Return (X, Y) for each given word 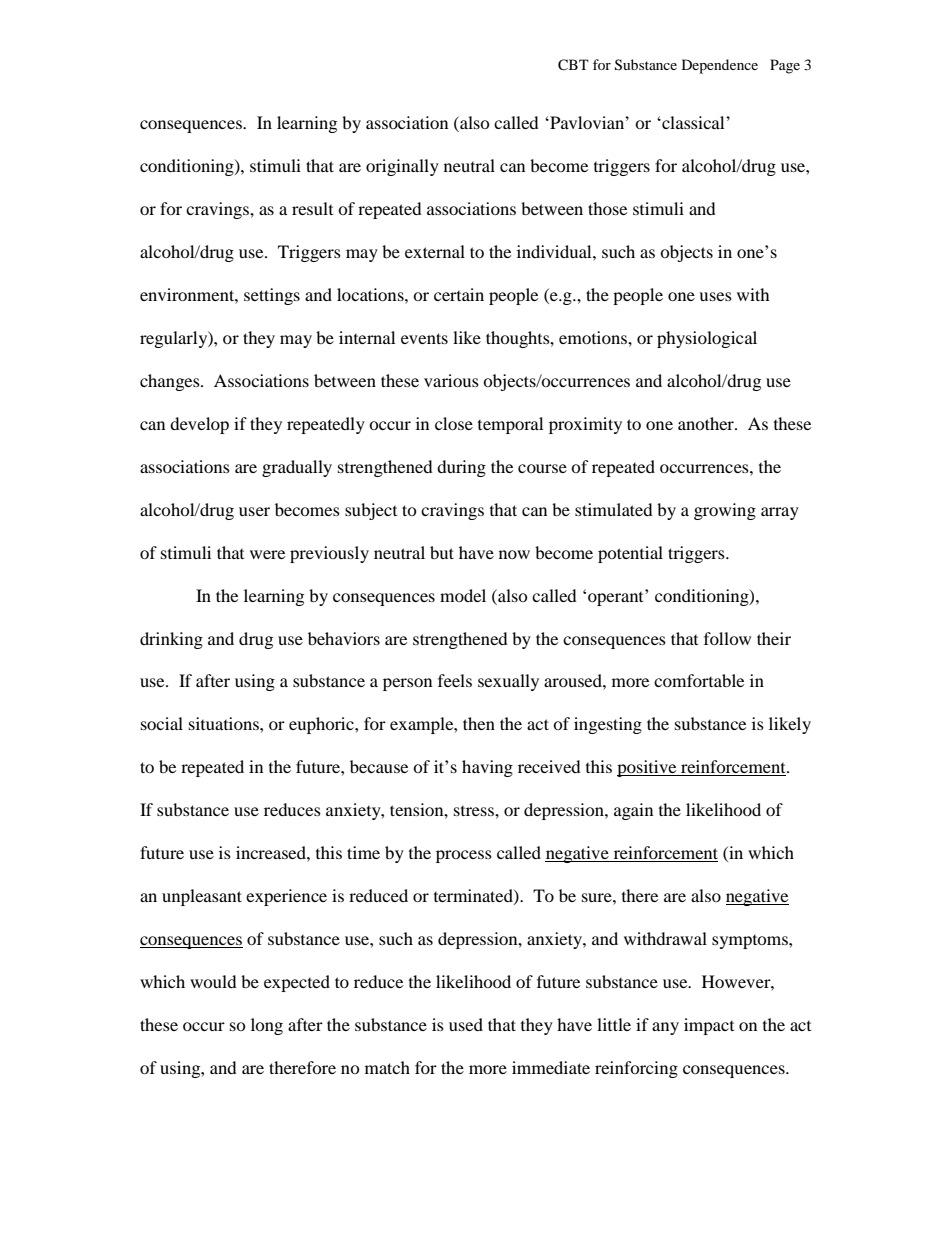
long (267, 1026)
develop (199, 425)
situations (225, 723)
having (487, 768)
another (707, 423)
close (454, 423)
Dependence (720, 66)
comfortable (699, 680)
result (312, 208)
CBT (573, 65)
